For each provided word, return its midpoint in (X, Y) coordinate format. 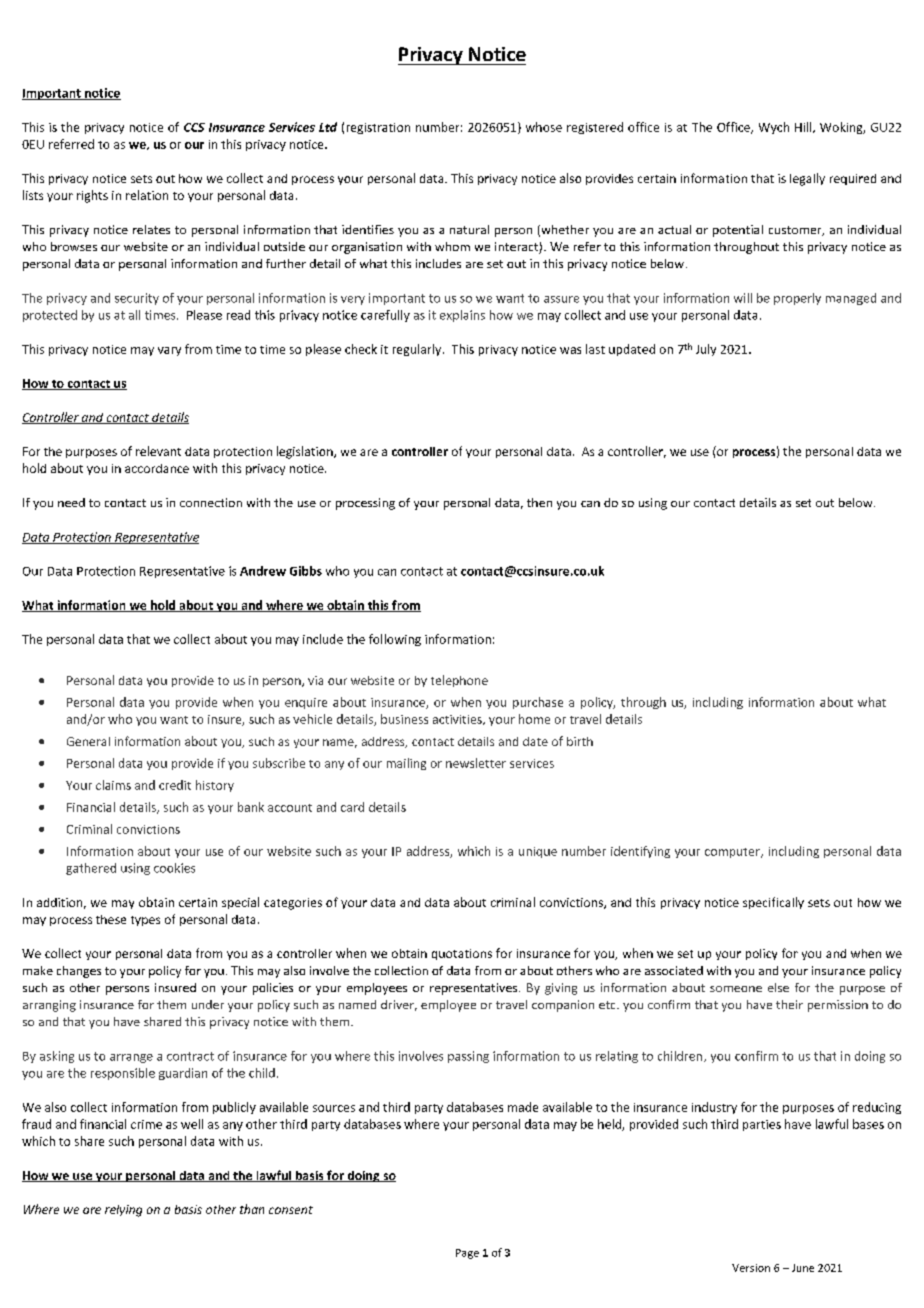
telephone (459, 681)
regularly (418, 350)
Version (751, 1268)
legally (807, 179)
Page (467, 1254)
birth (580, 741)
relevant (158, 451)
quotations (462, 954)
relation (147, 195)
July (706, 350)
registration (378, 128)
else (778, 987)
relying (123, 1211)
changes (79, 972)
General (88, 741)
